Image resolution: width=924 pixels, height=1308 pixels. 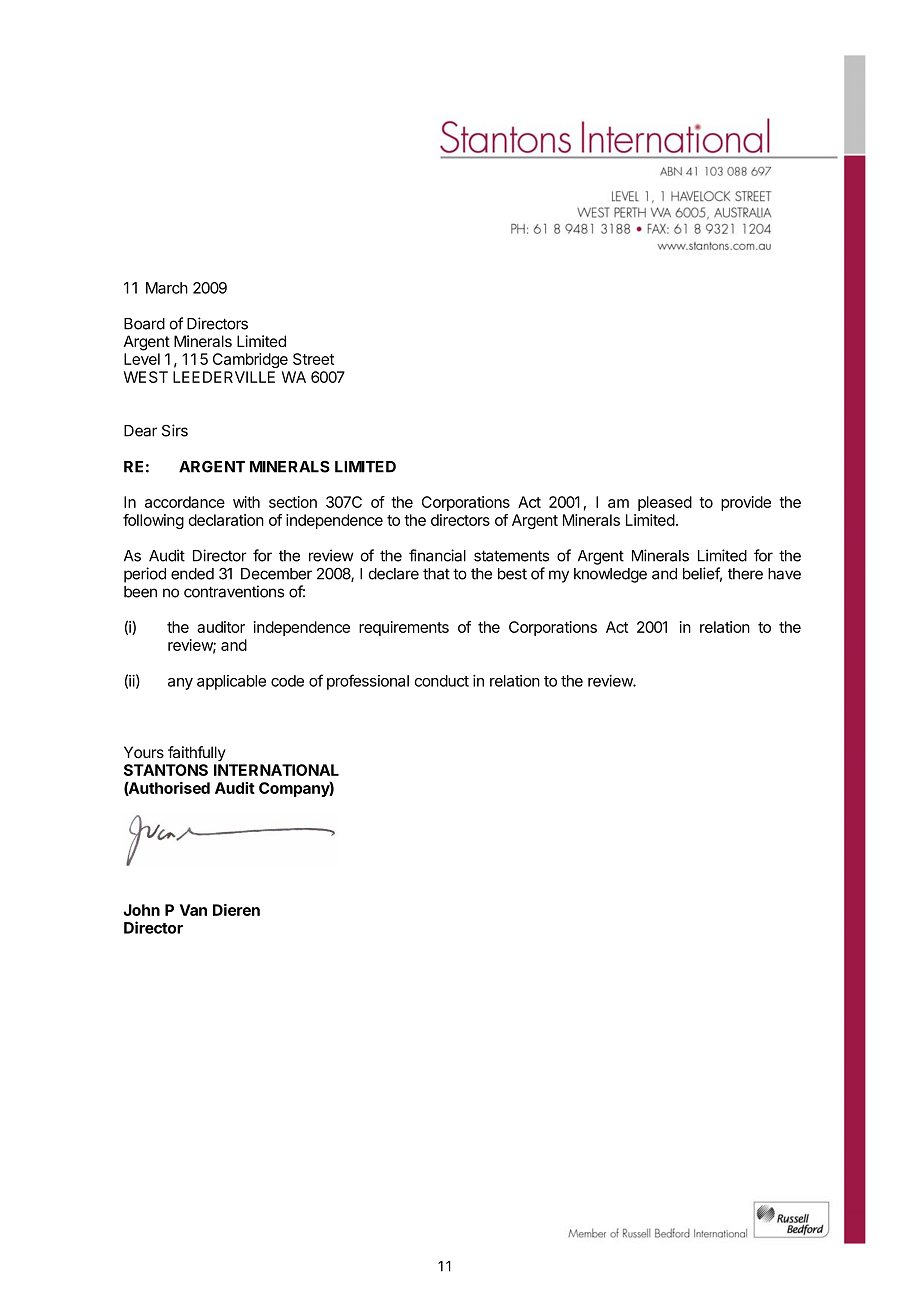 I want to click on Street, so click(x=313, y=359).
